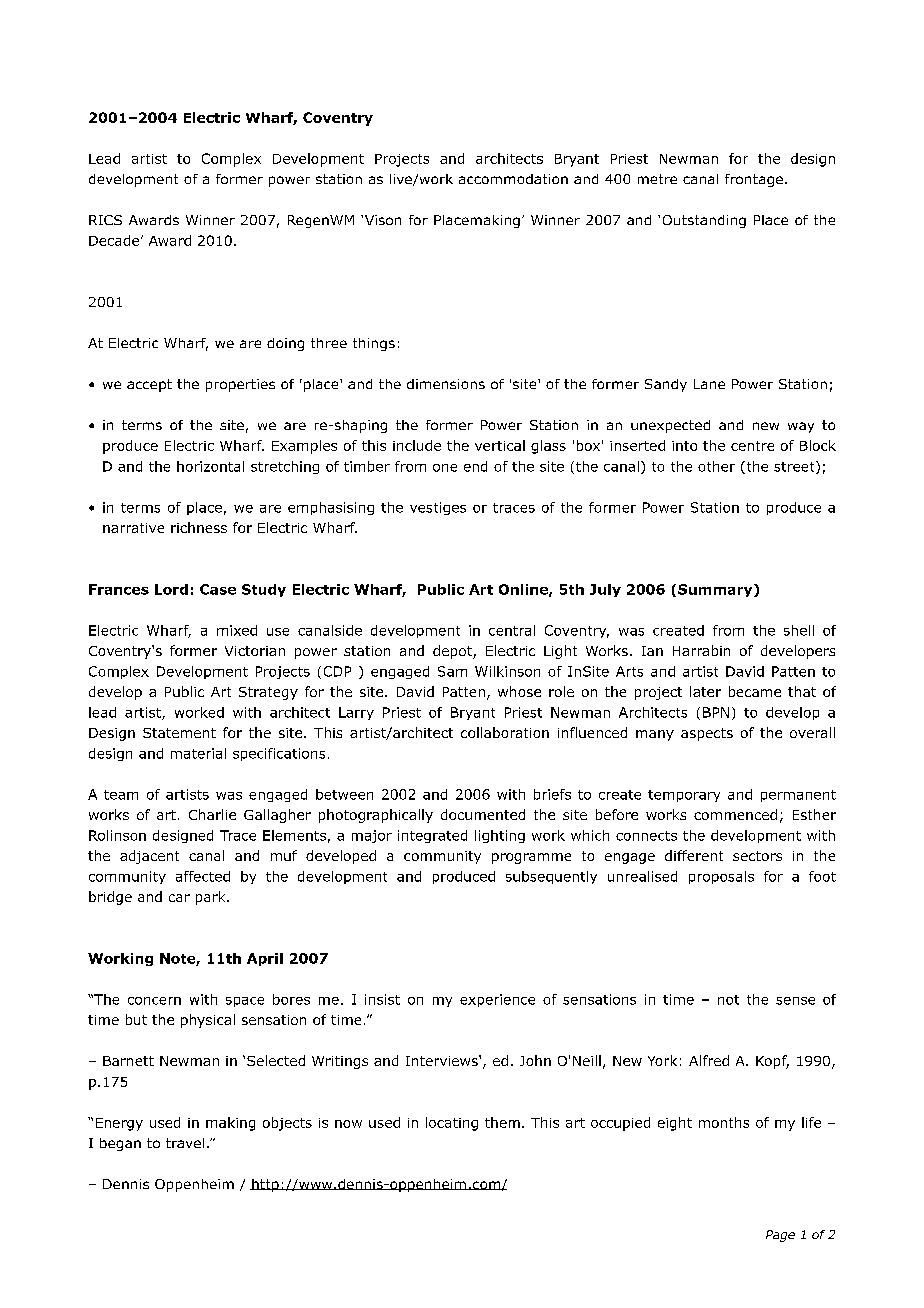  What do you see at coordinates (115, 240) in the screenshot?
I see `Decade` at bounding box center [115, 240].
